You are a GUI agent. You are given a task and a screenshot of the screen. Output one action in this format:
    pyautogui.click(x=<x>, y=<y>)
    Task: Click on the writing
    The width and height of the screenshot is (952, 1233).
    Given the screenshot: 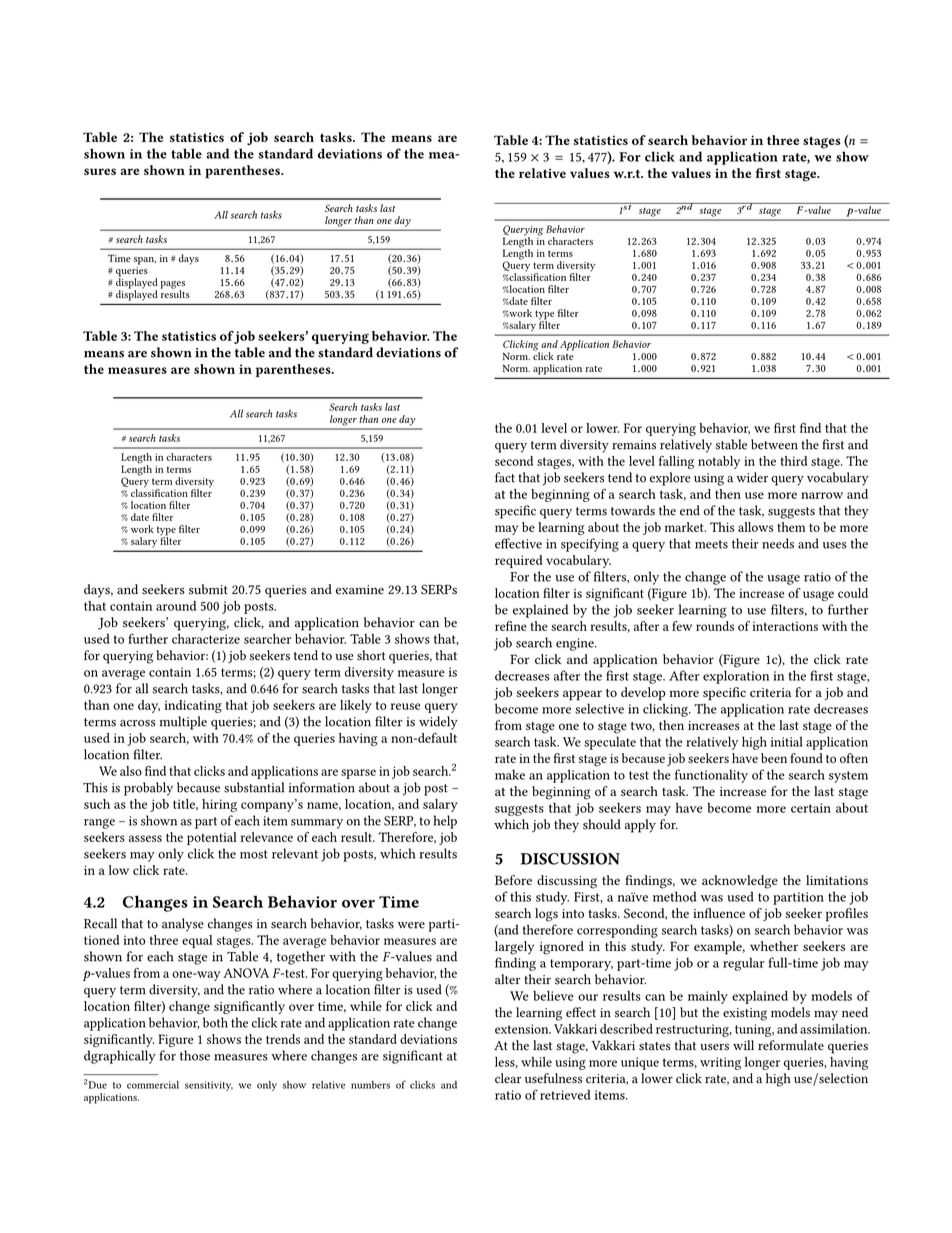 What is the action you would take?
    pyautogui.click(x=720, y=1063)
